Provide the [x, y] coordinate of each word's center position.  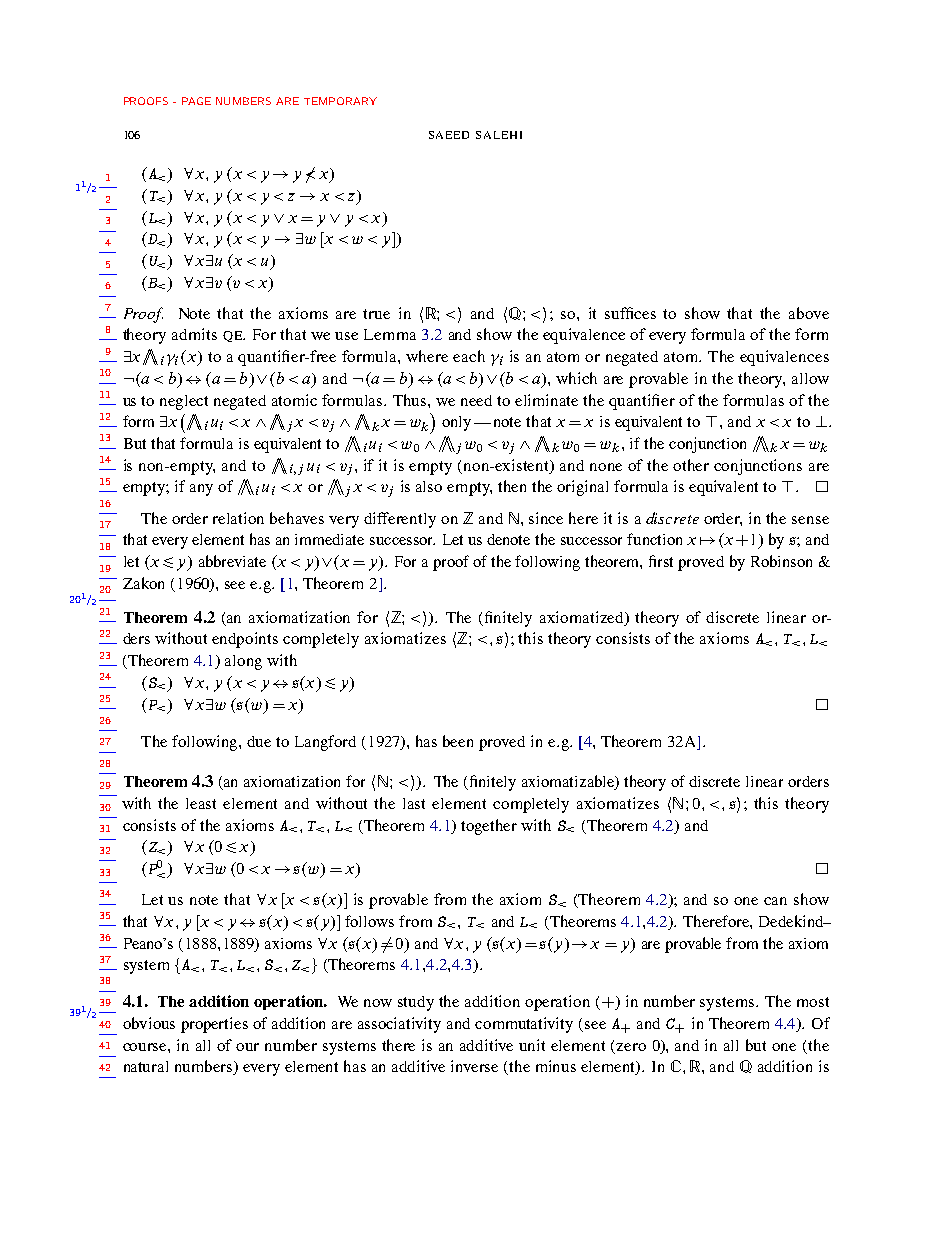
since [546, 518]
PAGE [196, 101]
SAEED [449, 135]
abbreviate [232, 561]
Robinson [781, 561]
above [809, 313]
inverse [474, 1066]
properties [214, 1025]
